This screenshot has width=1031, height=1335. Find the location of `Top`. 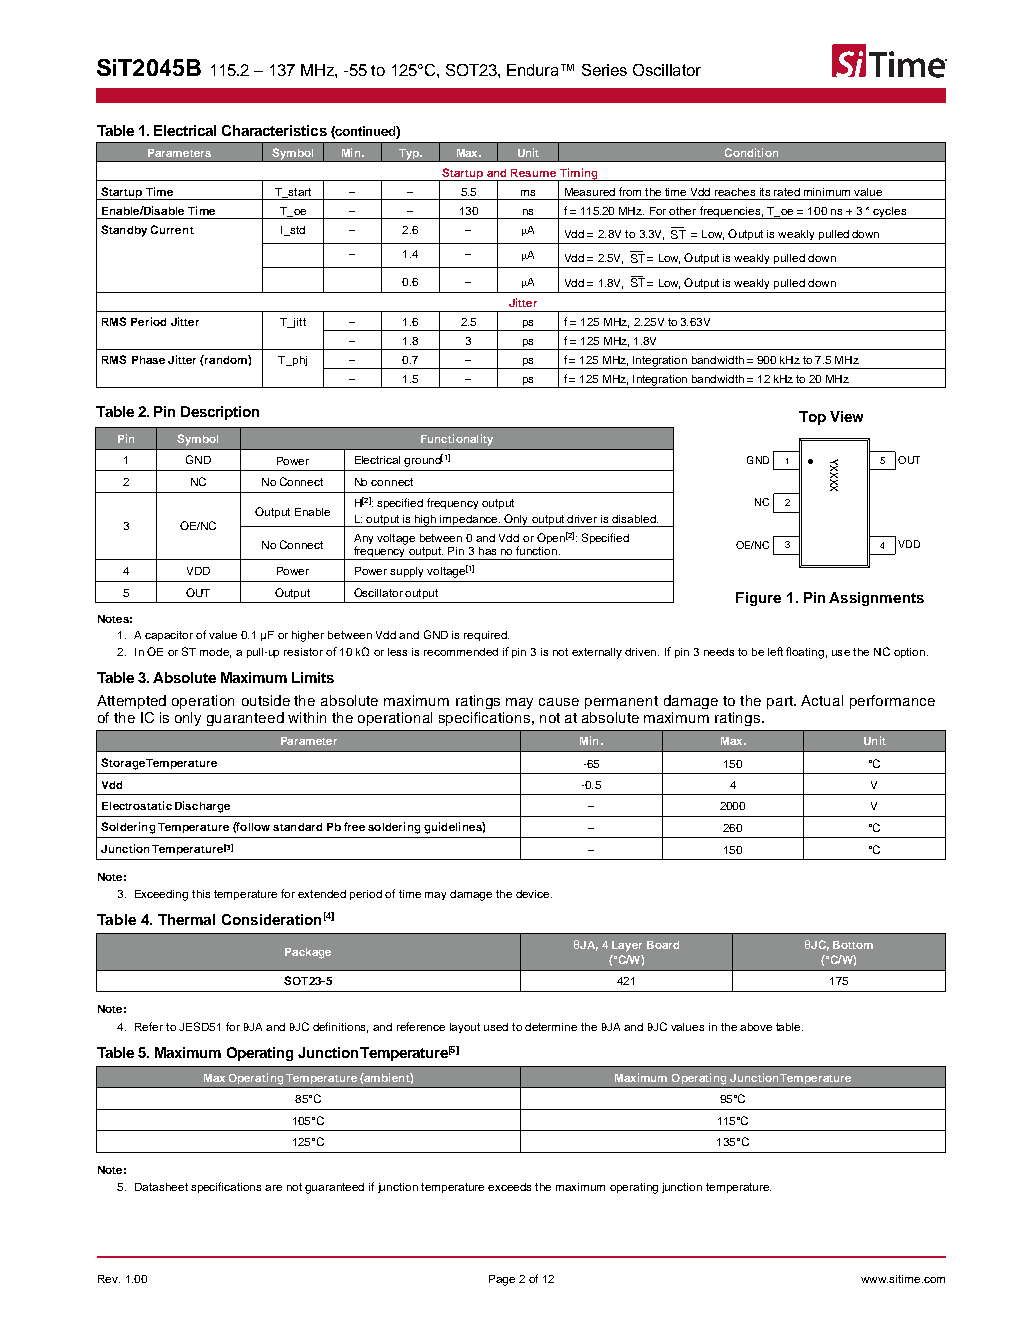

Top is located at coordinates (812, 418).
